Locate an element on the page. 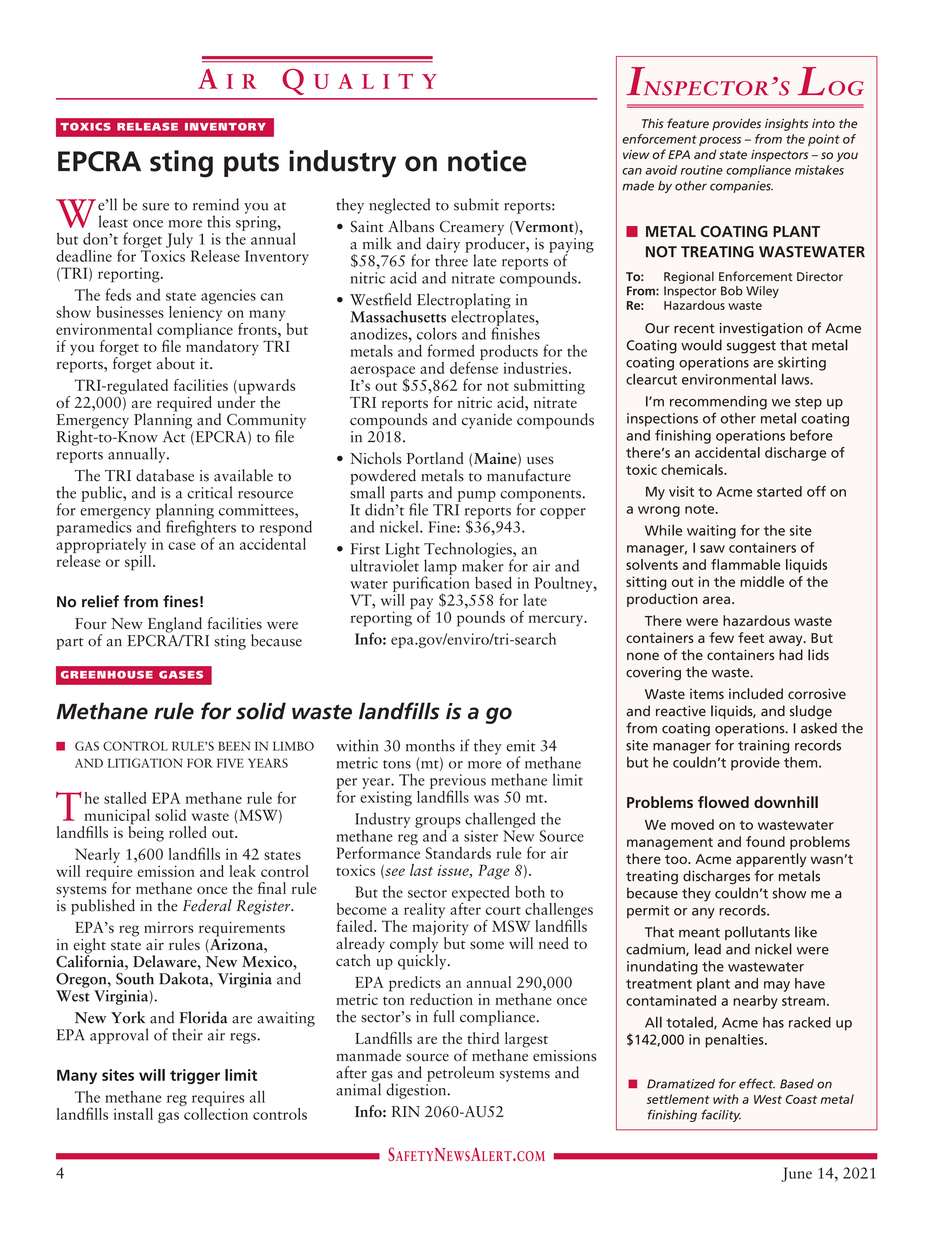 This image has width=952, height=1233. install is located at coordinates (133, 1114).
